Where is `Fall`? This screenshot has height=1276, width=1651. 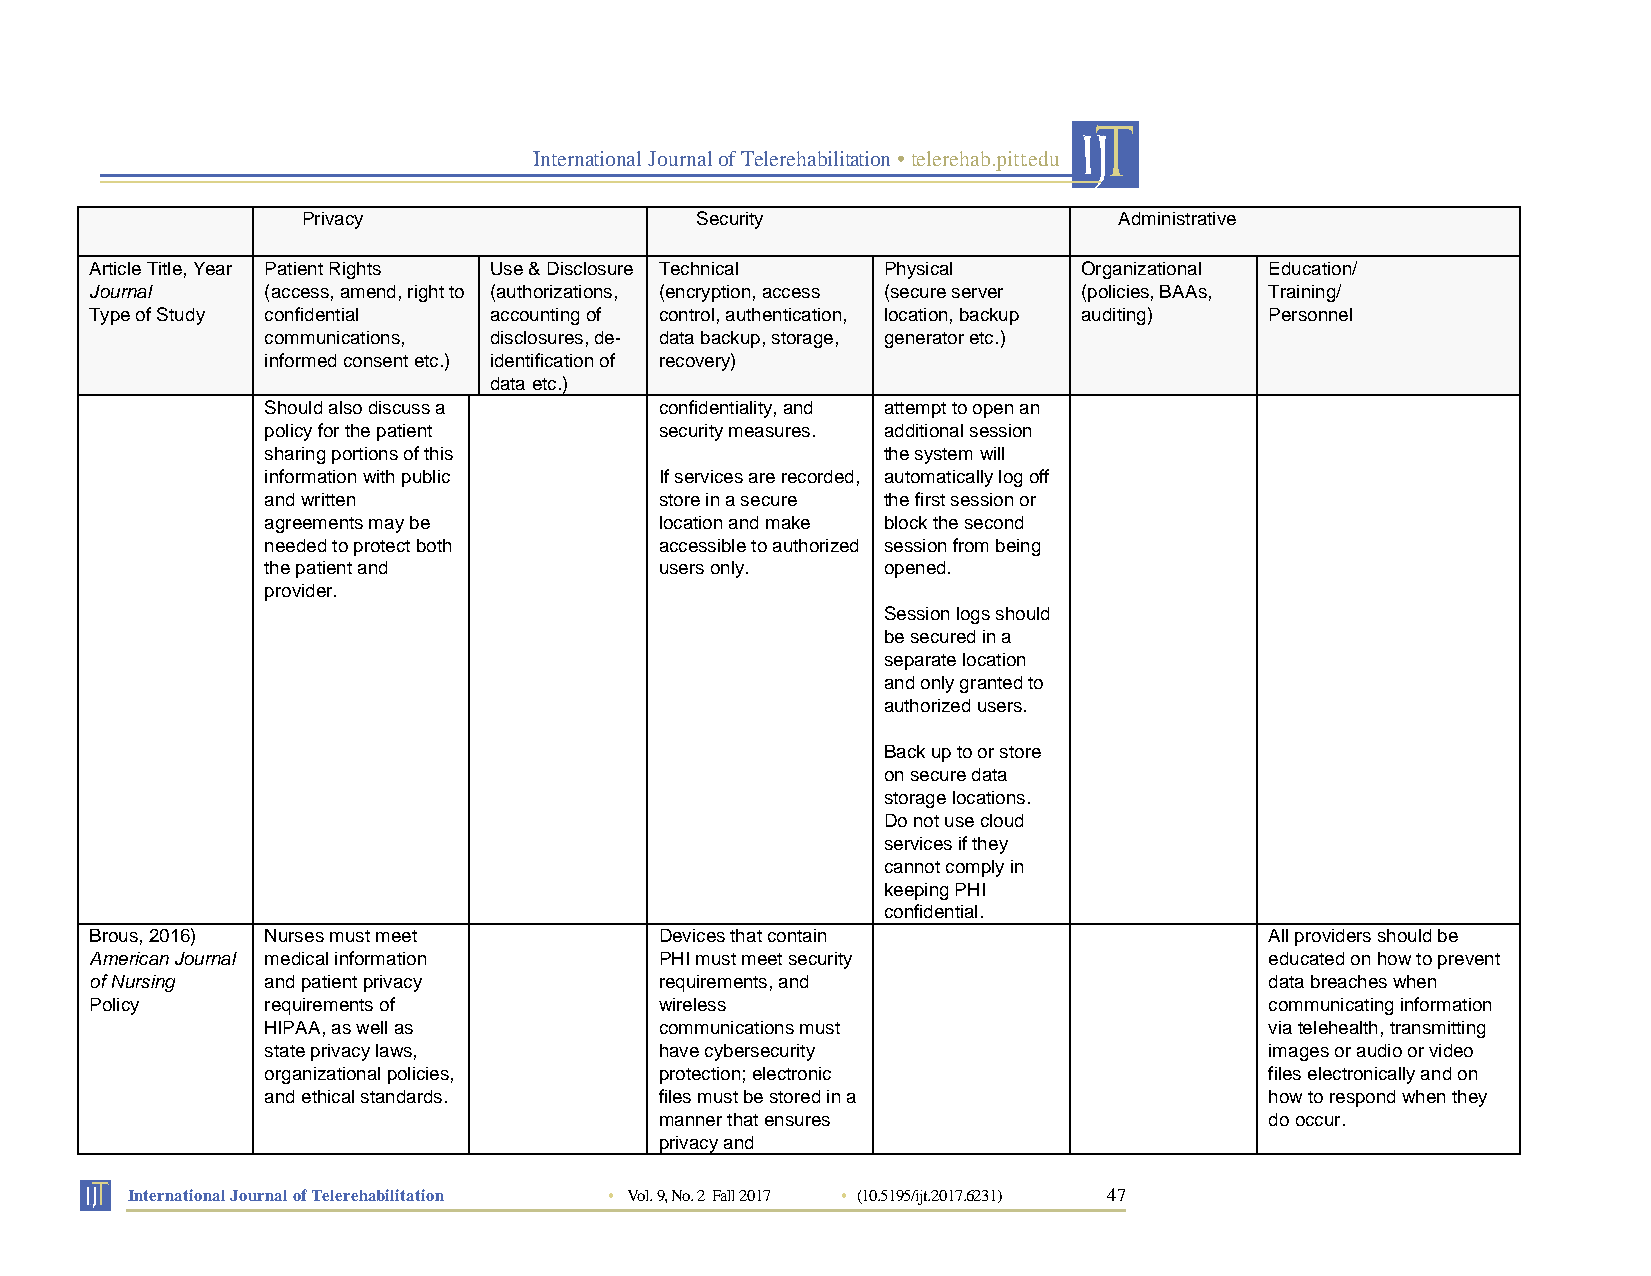
Fall is located at coordinates (723, 1195).
